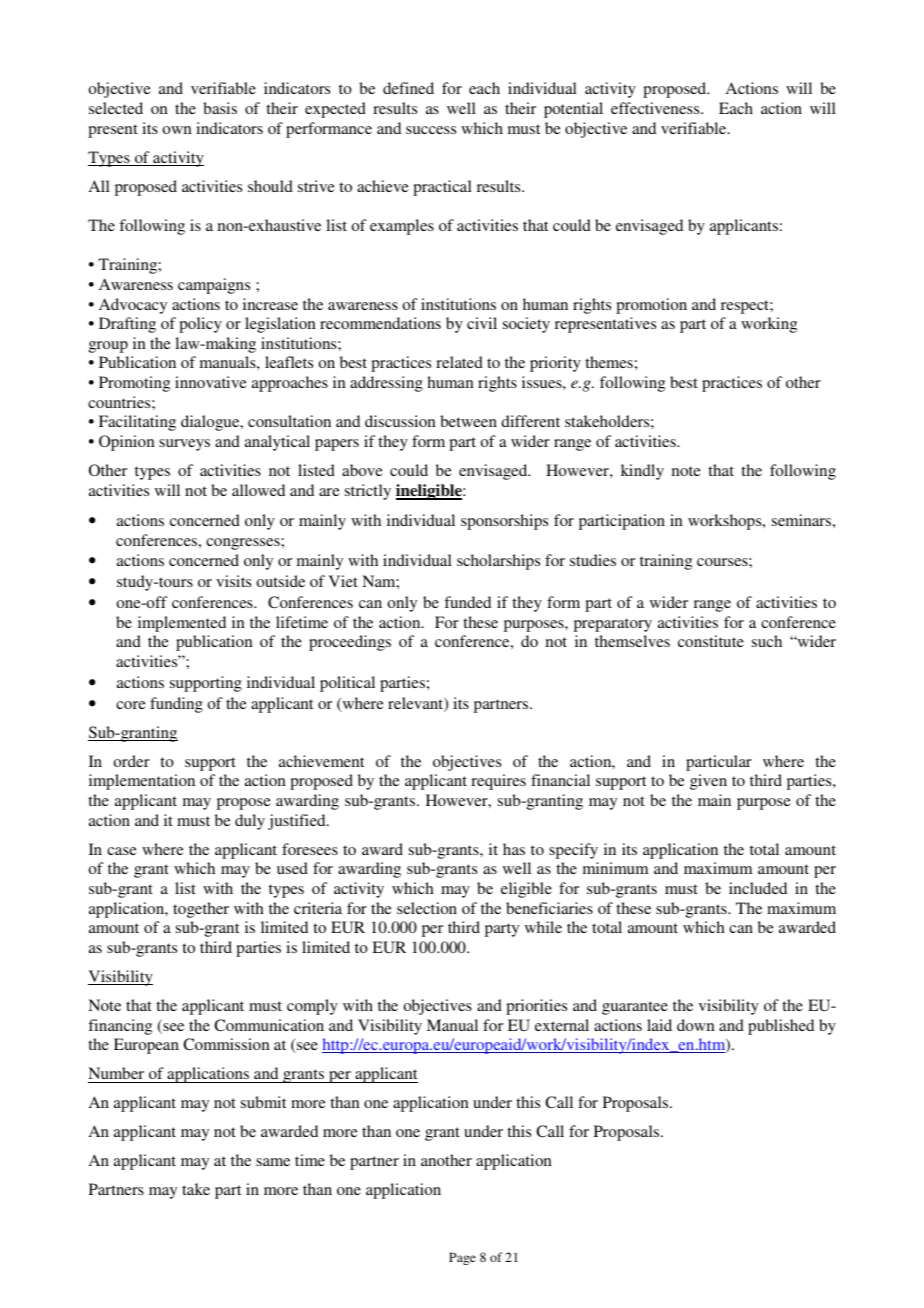 The width and height of the screenshot is (924, 1308). I want to click on basis, so click(220, 108).
